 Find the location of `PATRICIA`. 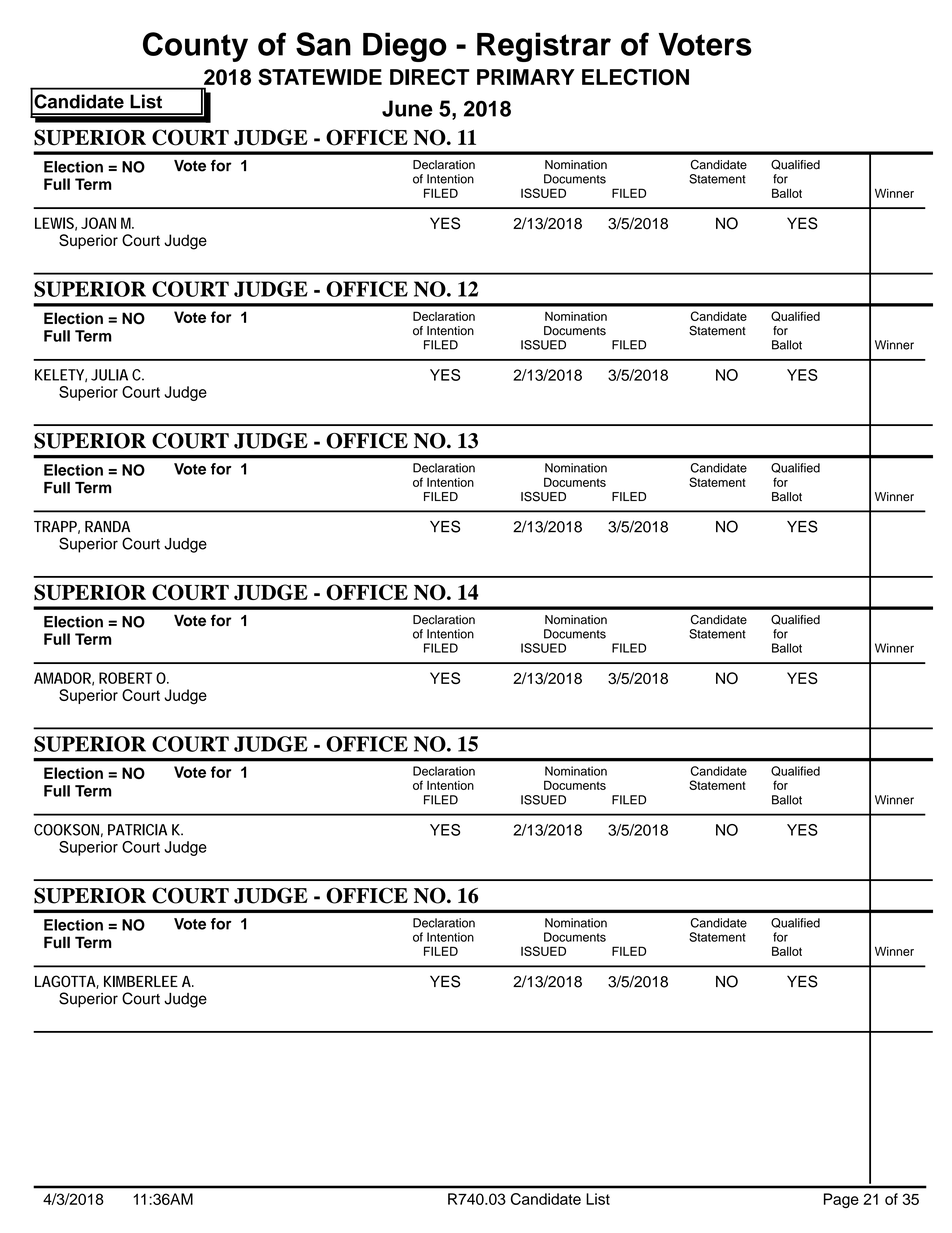

PATRICIA is located at coordinates (137, 830).
